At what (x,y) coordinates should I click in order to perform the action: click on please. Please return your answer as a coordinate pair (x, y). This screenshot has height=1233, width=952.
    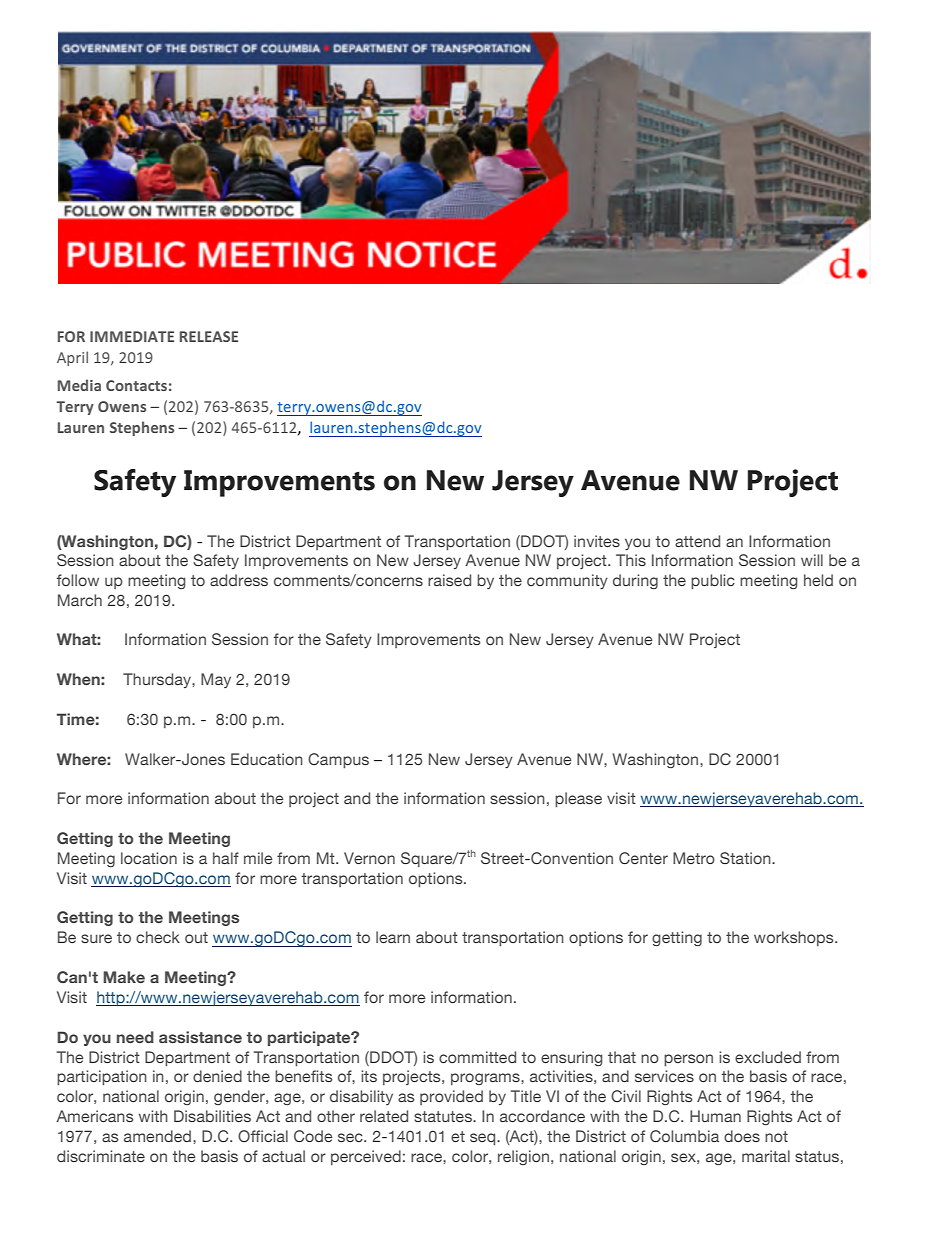
    Looking at the image, I should click on (578, 799).
